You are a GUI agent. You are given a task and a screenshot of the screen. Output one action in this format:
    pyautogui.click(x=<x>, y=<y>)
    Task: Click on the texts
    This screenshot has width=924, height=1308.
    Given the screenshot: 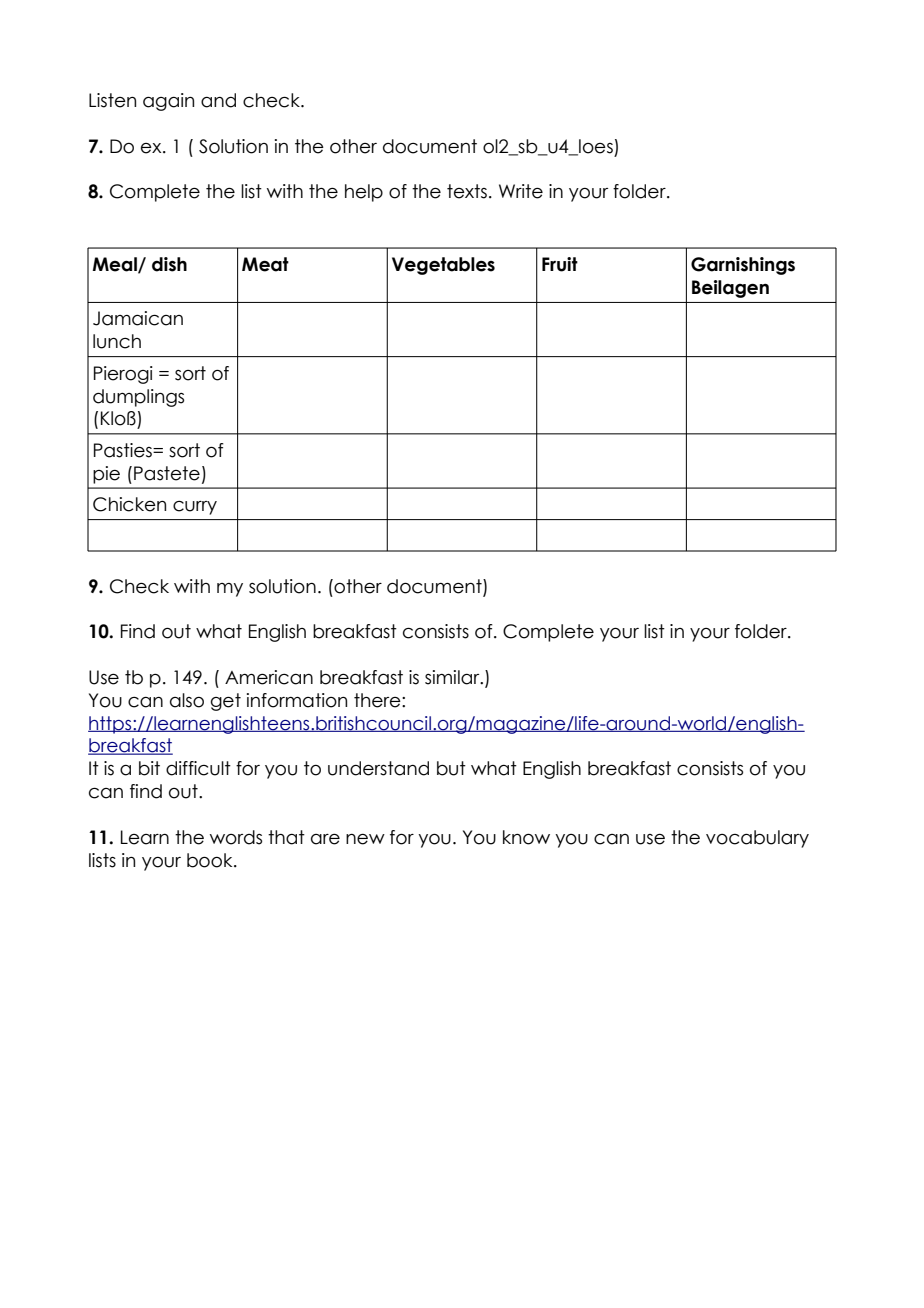 What is the action you would take?
    pyautogui.click(x=467, y=191)
